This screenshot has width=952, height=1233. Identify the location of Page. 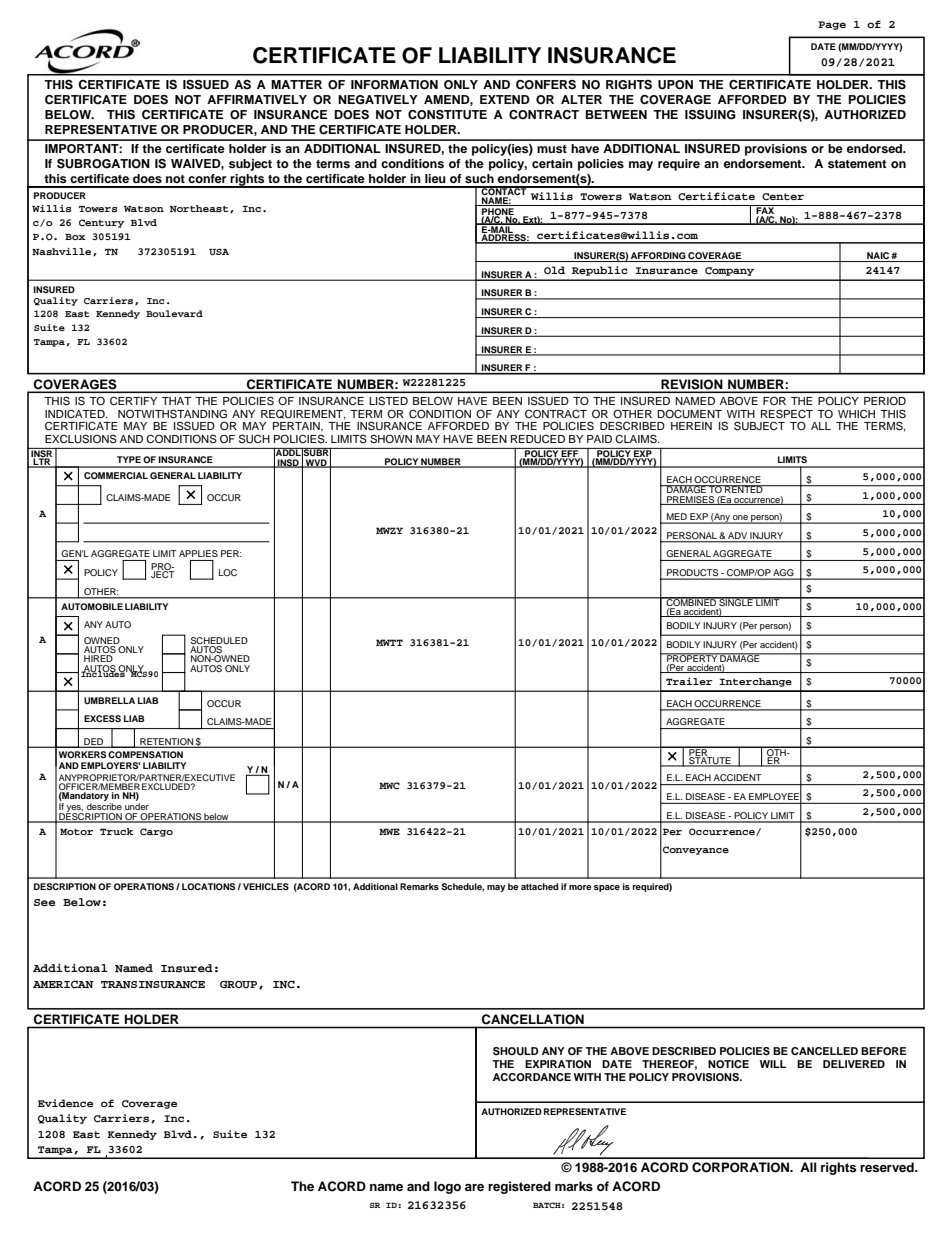
(832, 25).
